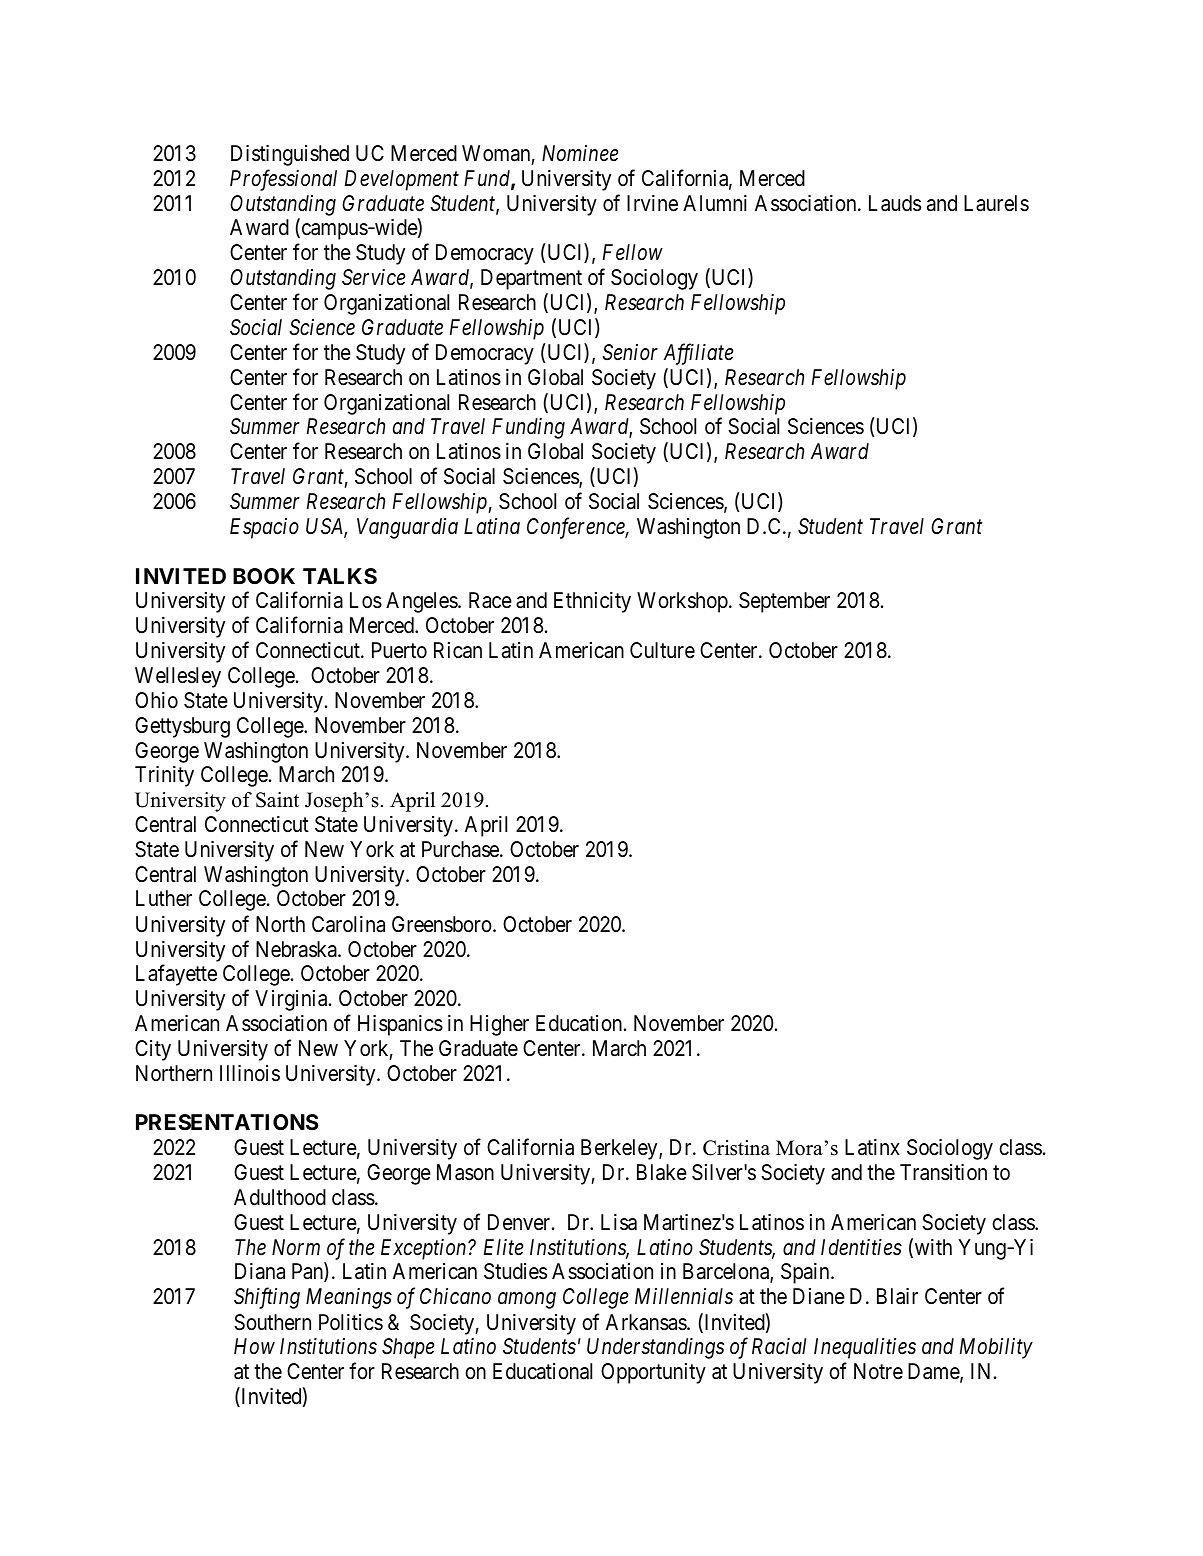 This screenshot has height=1556, width=1203. What do you see at coordinates (283, 180) in the screenshot?
I see `Professional` at bounding box center [283, 180].
